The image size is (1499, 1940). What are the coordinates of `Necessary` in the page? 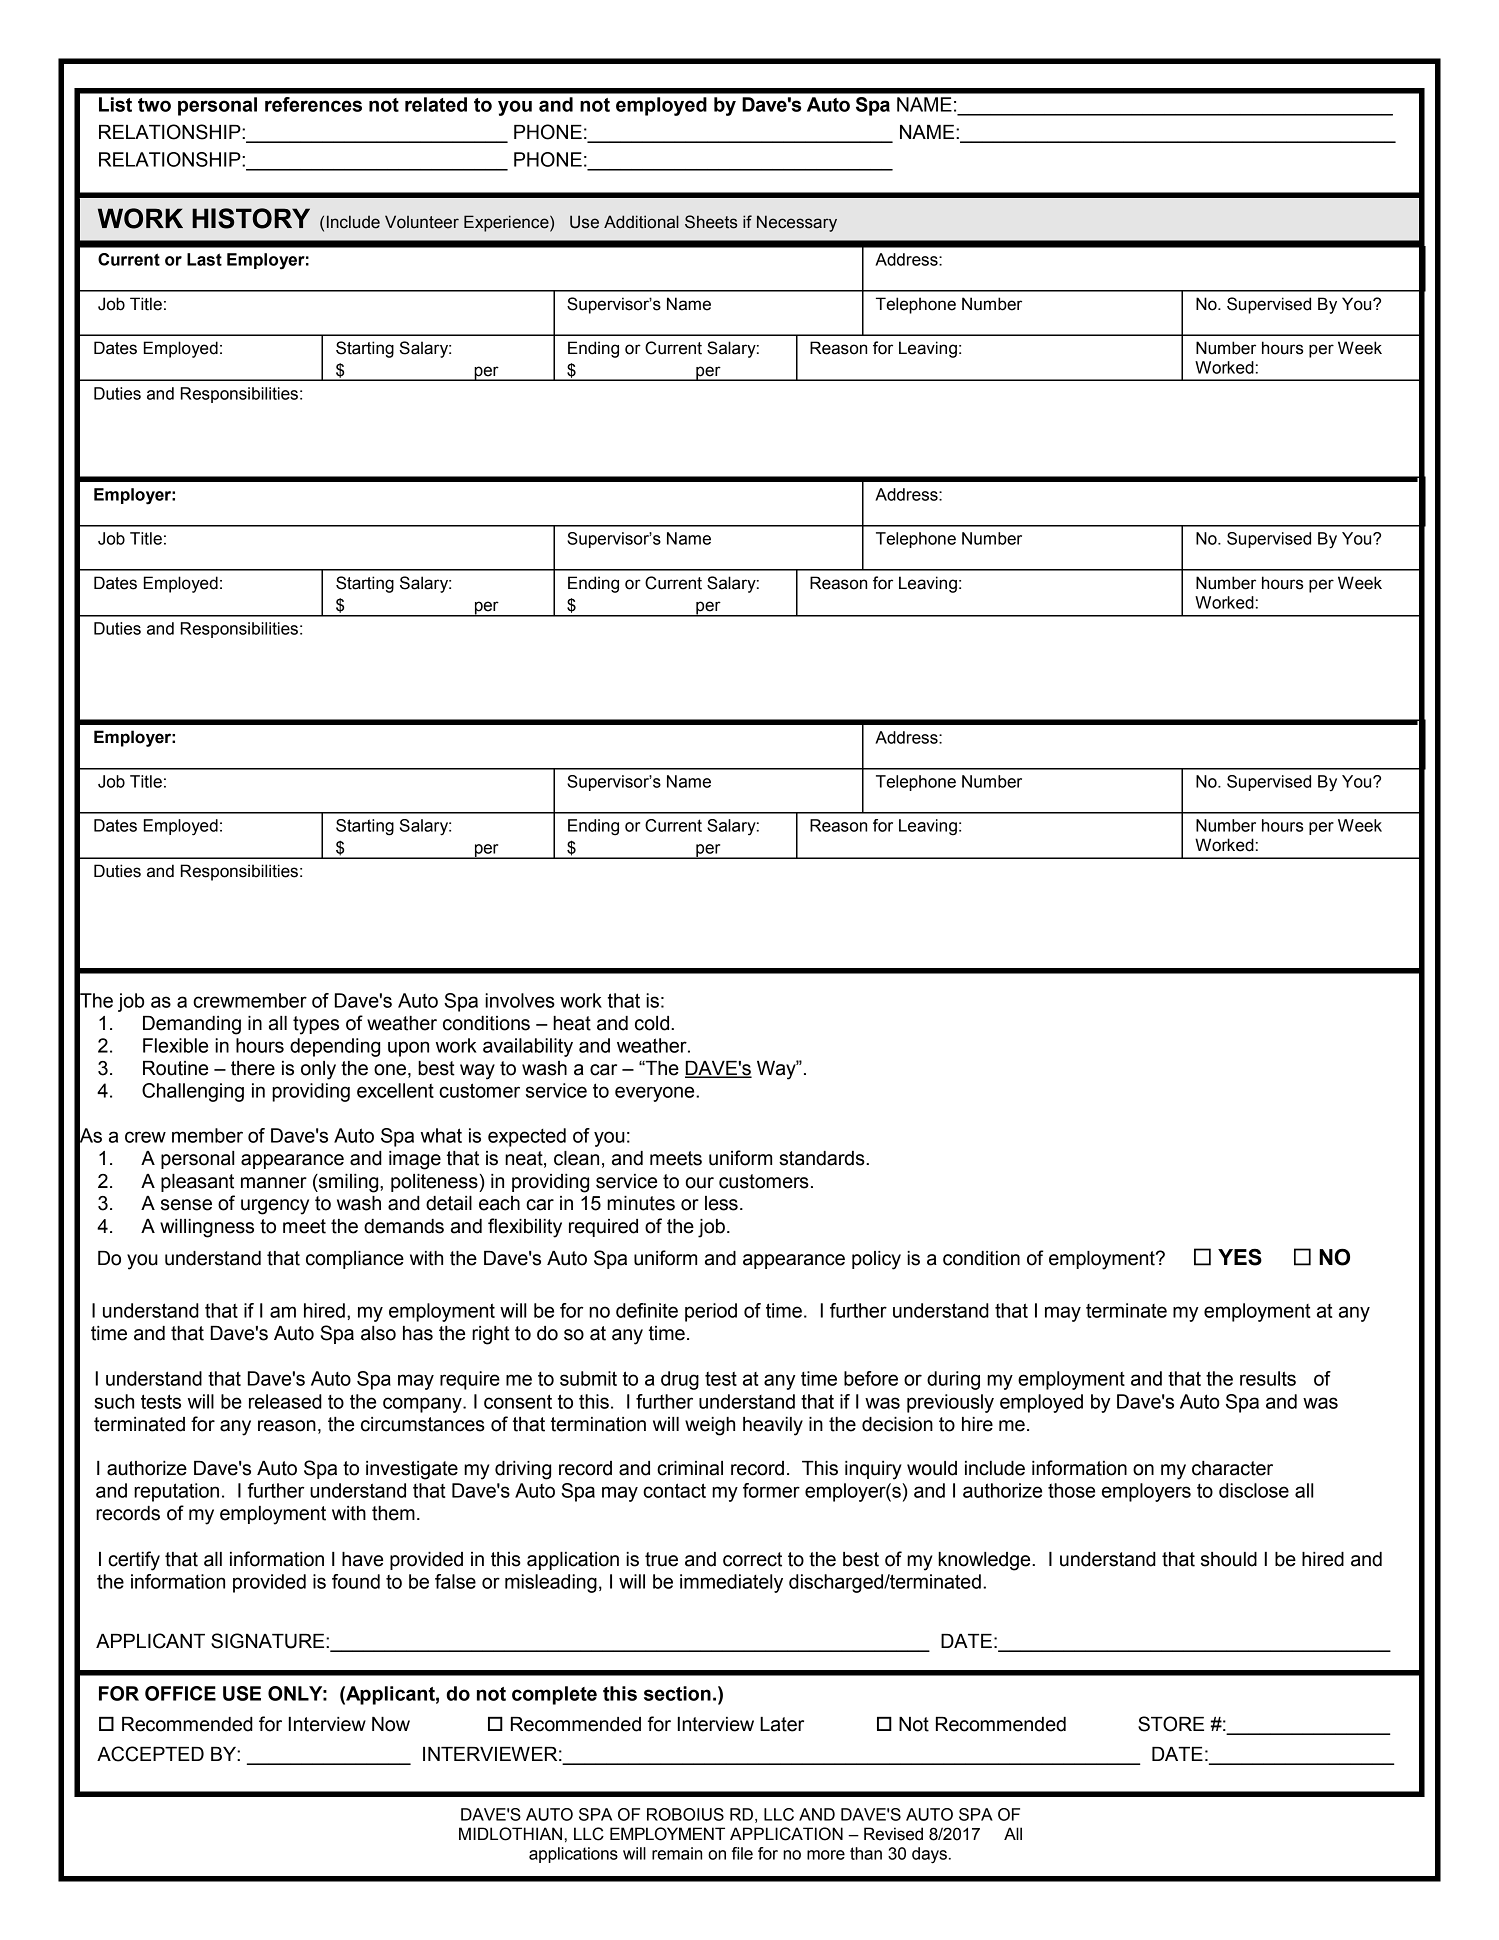 It's located at (797, 223).
